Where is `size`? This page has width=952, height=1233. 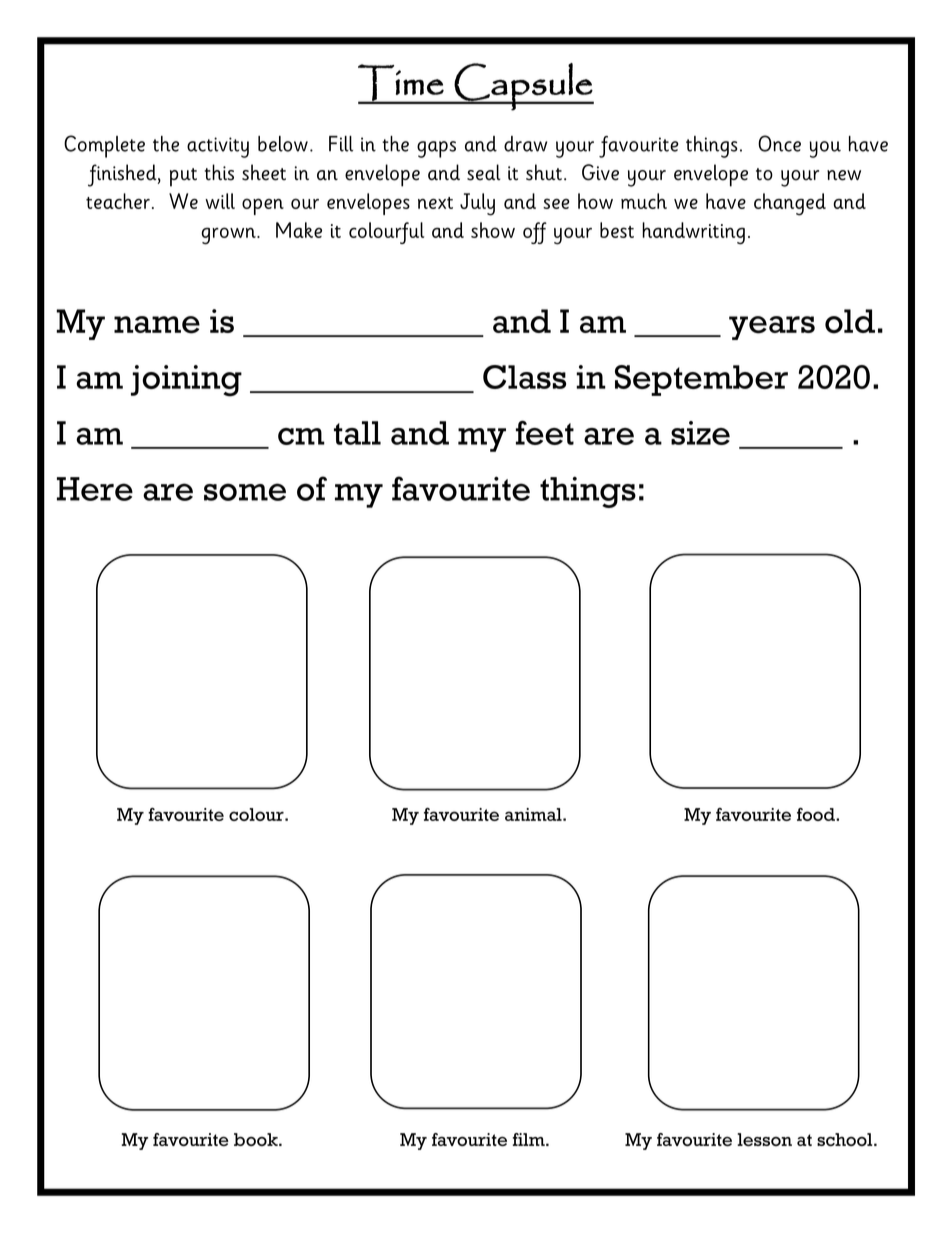 size is located at coordinates (700, 433).
